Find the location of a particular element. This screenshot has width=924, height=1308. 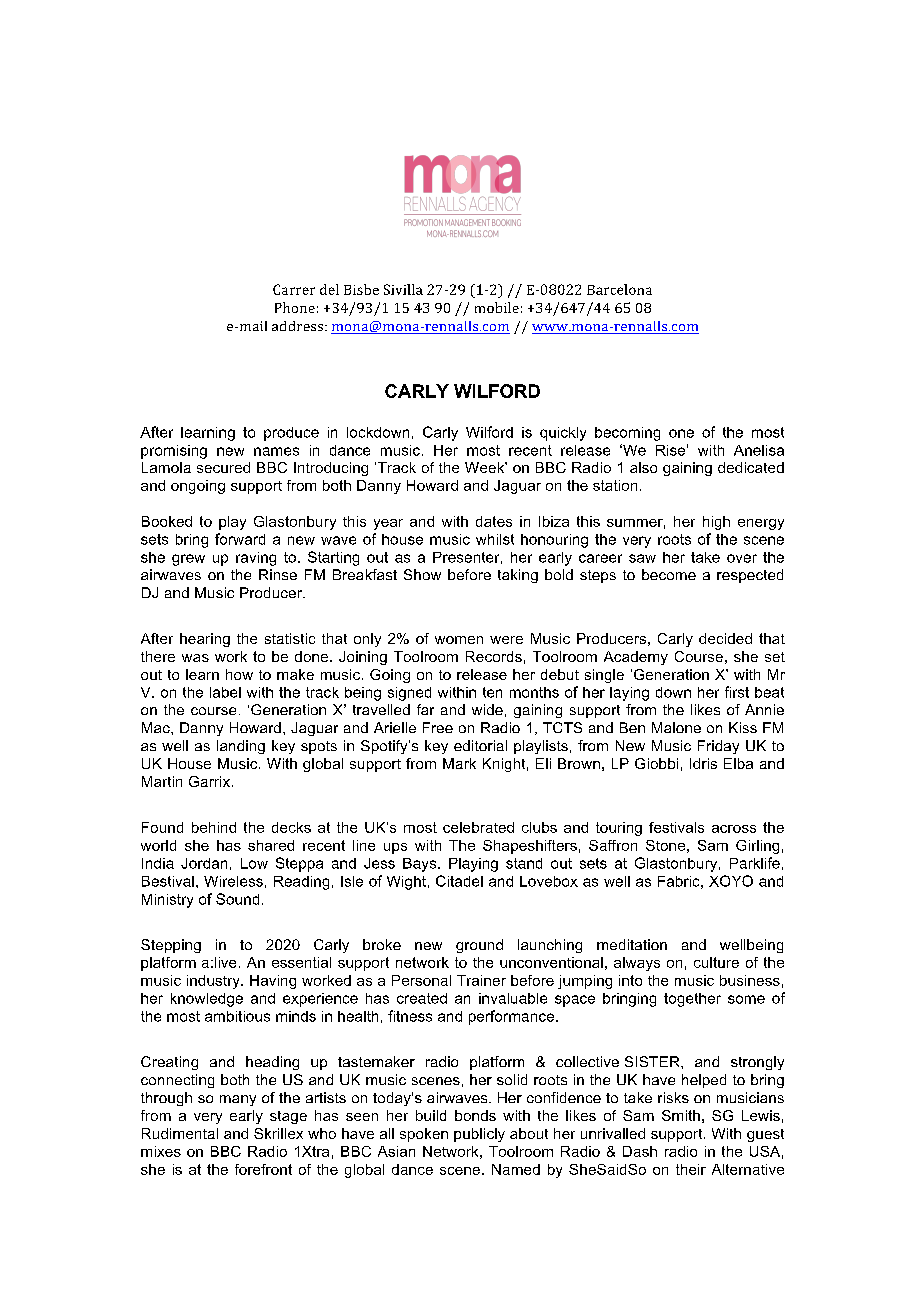

Free is located at coordinates (438, 727).
